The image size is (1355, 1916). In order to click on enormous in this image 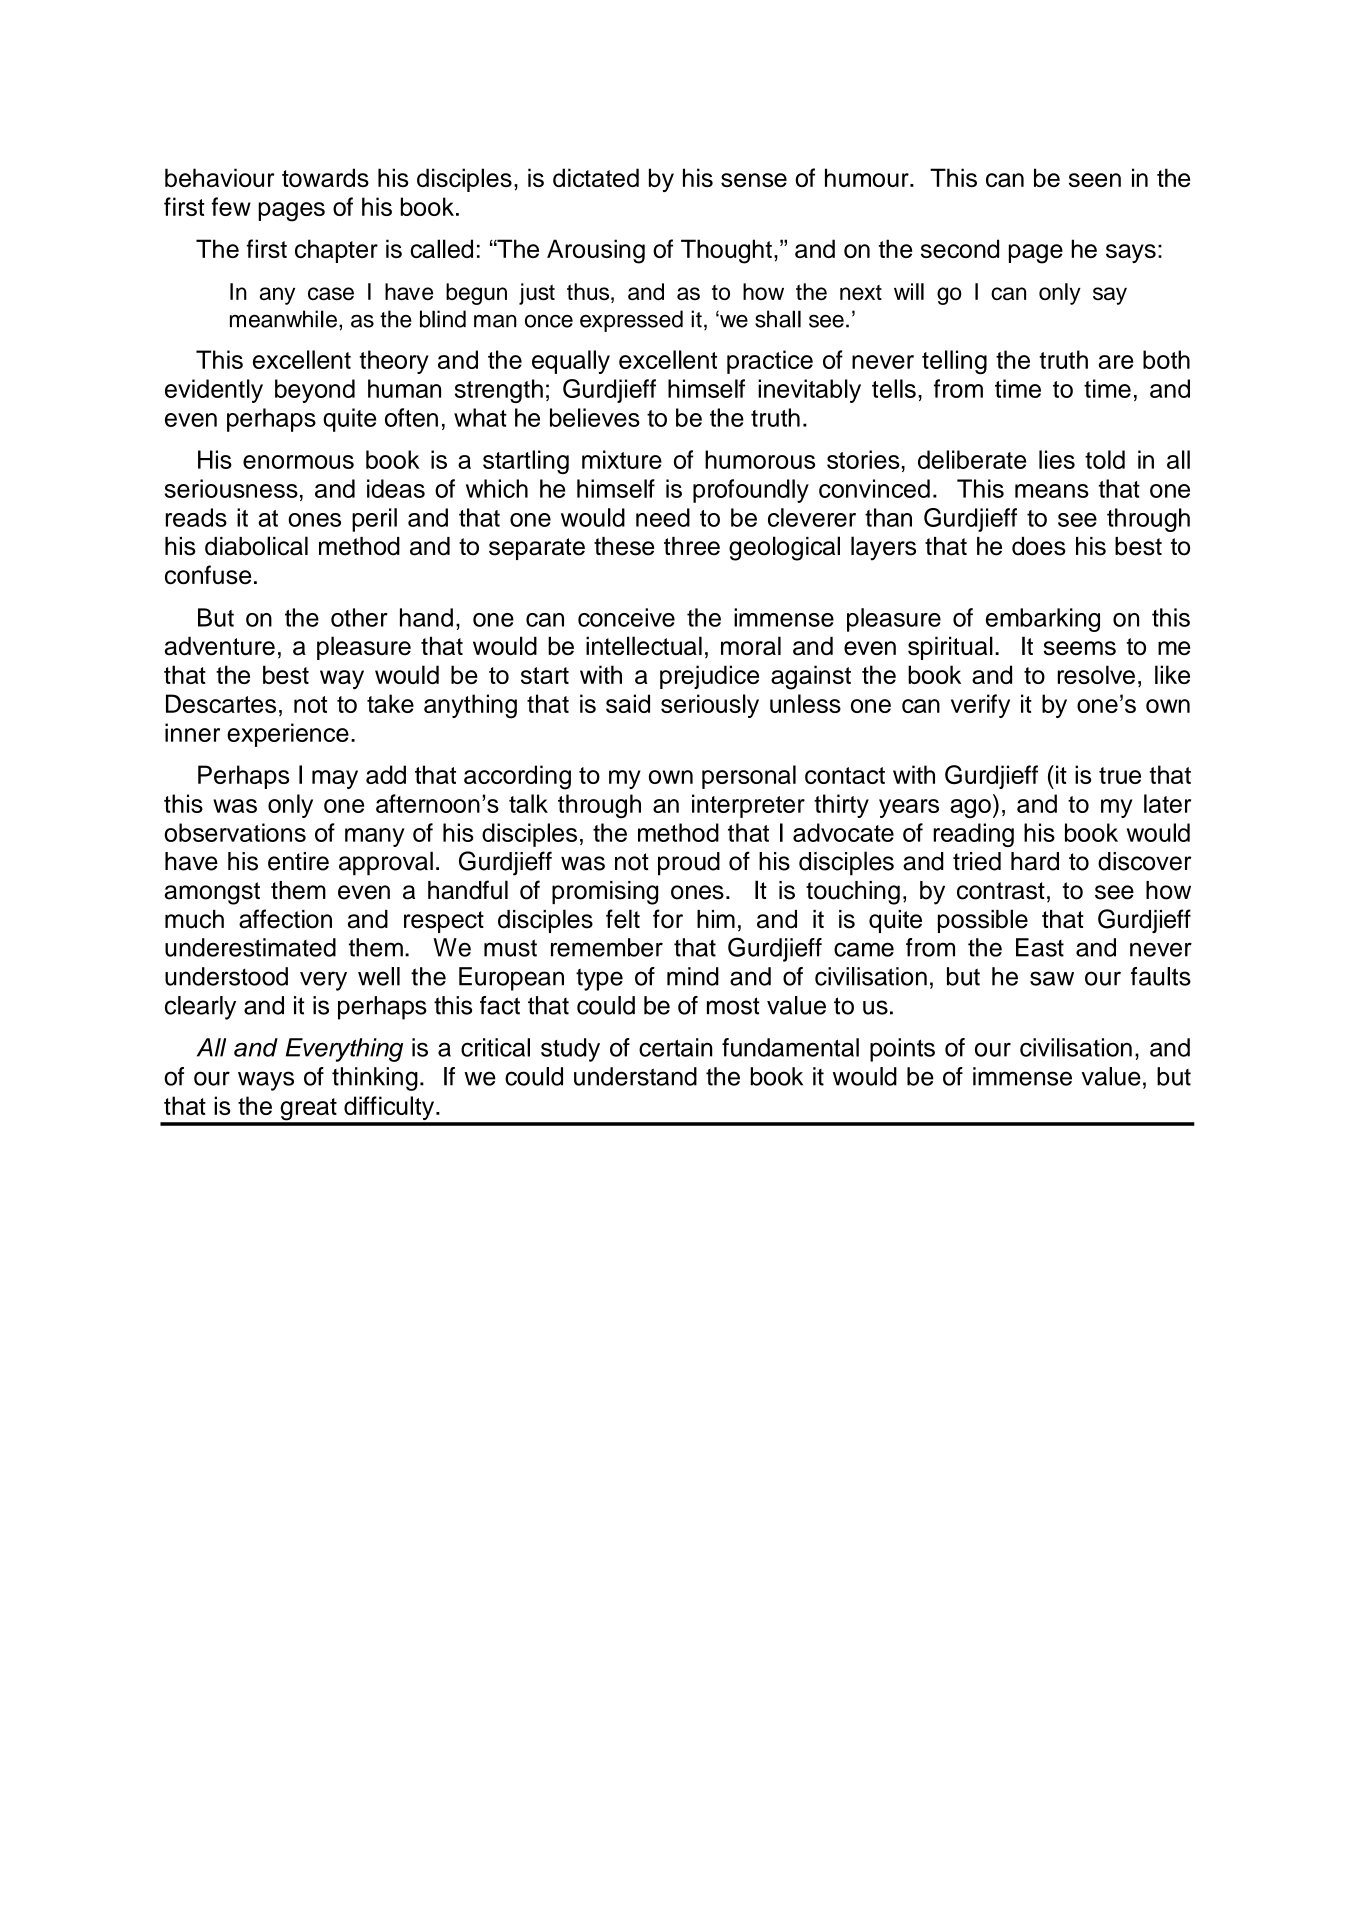, I will do `click(298, 462)`.
